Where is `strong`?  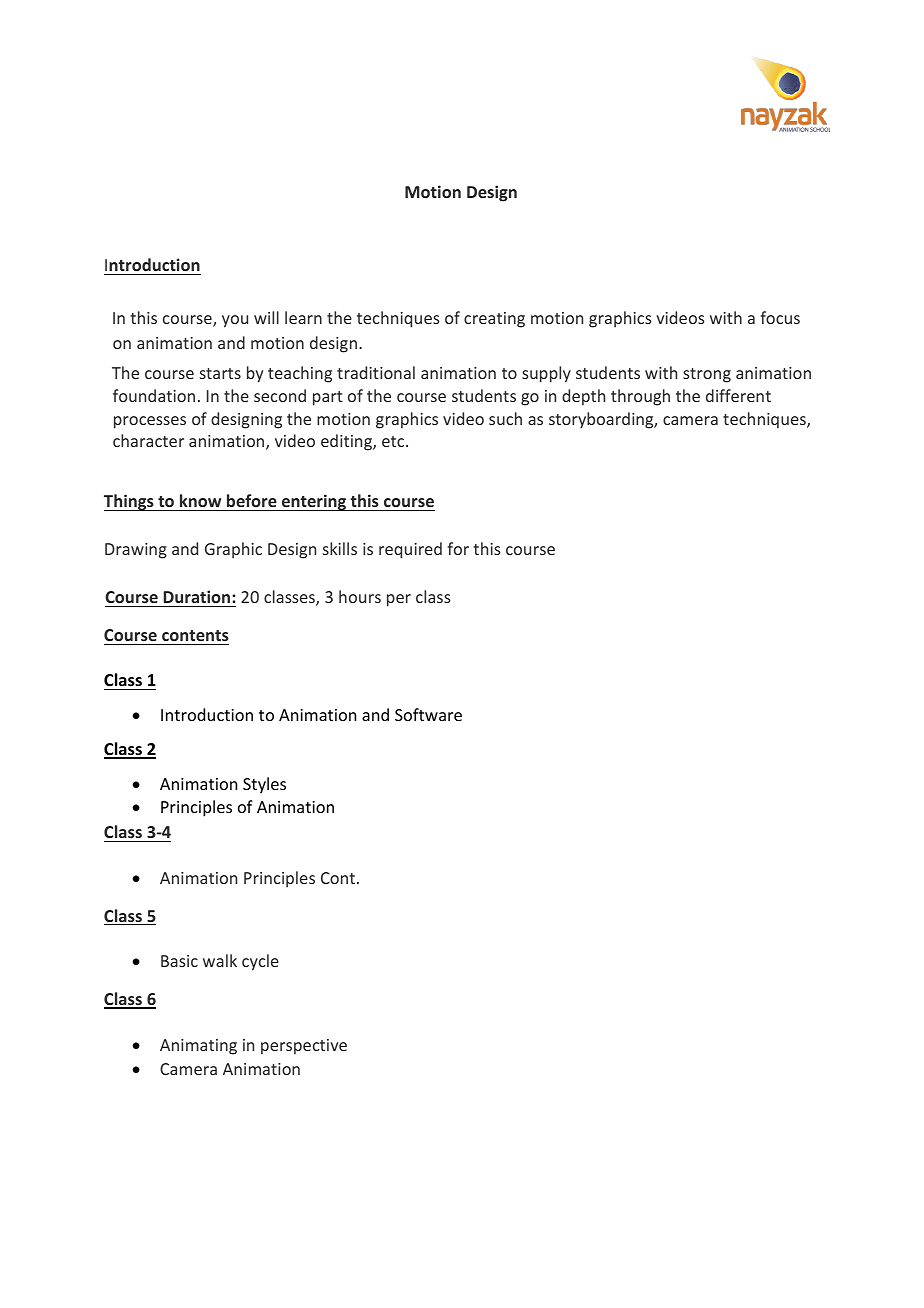
strong is located at coordinates (707, 375).
